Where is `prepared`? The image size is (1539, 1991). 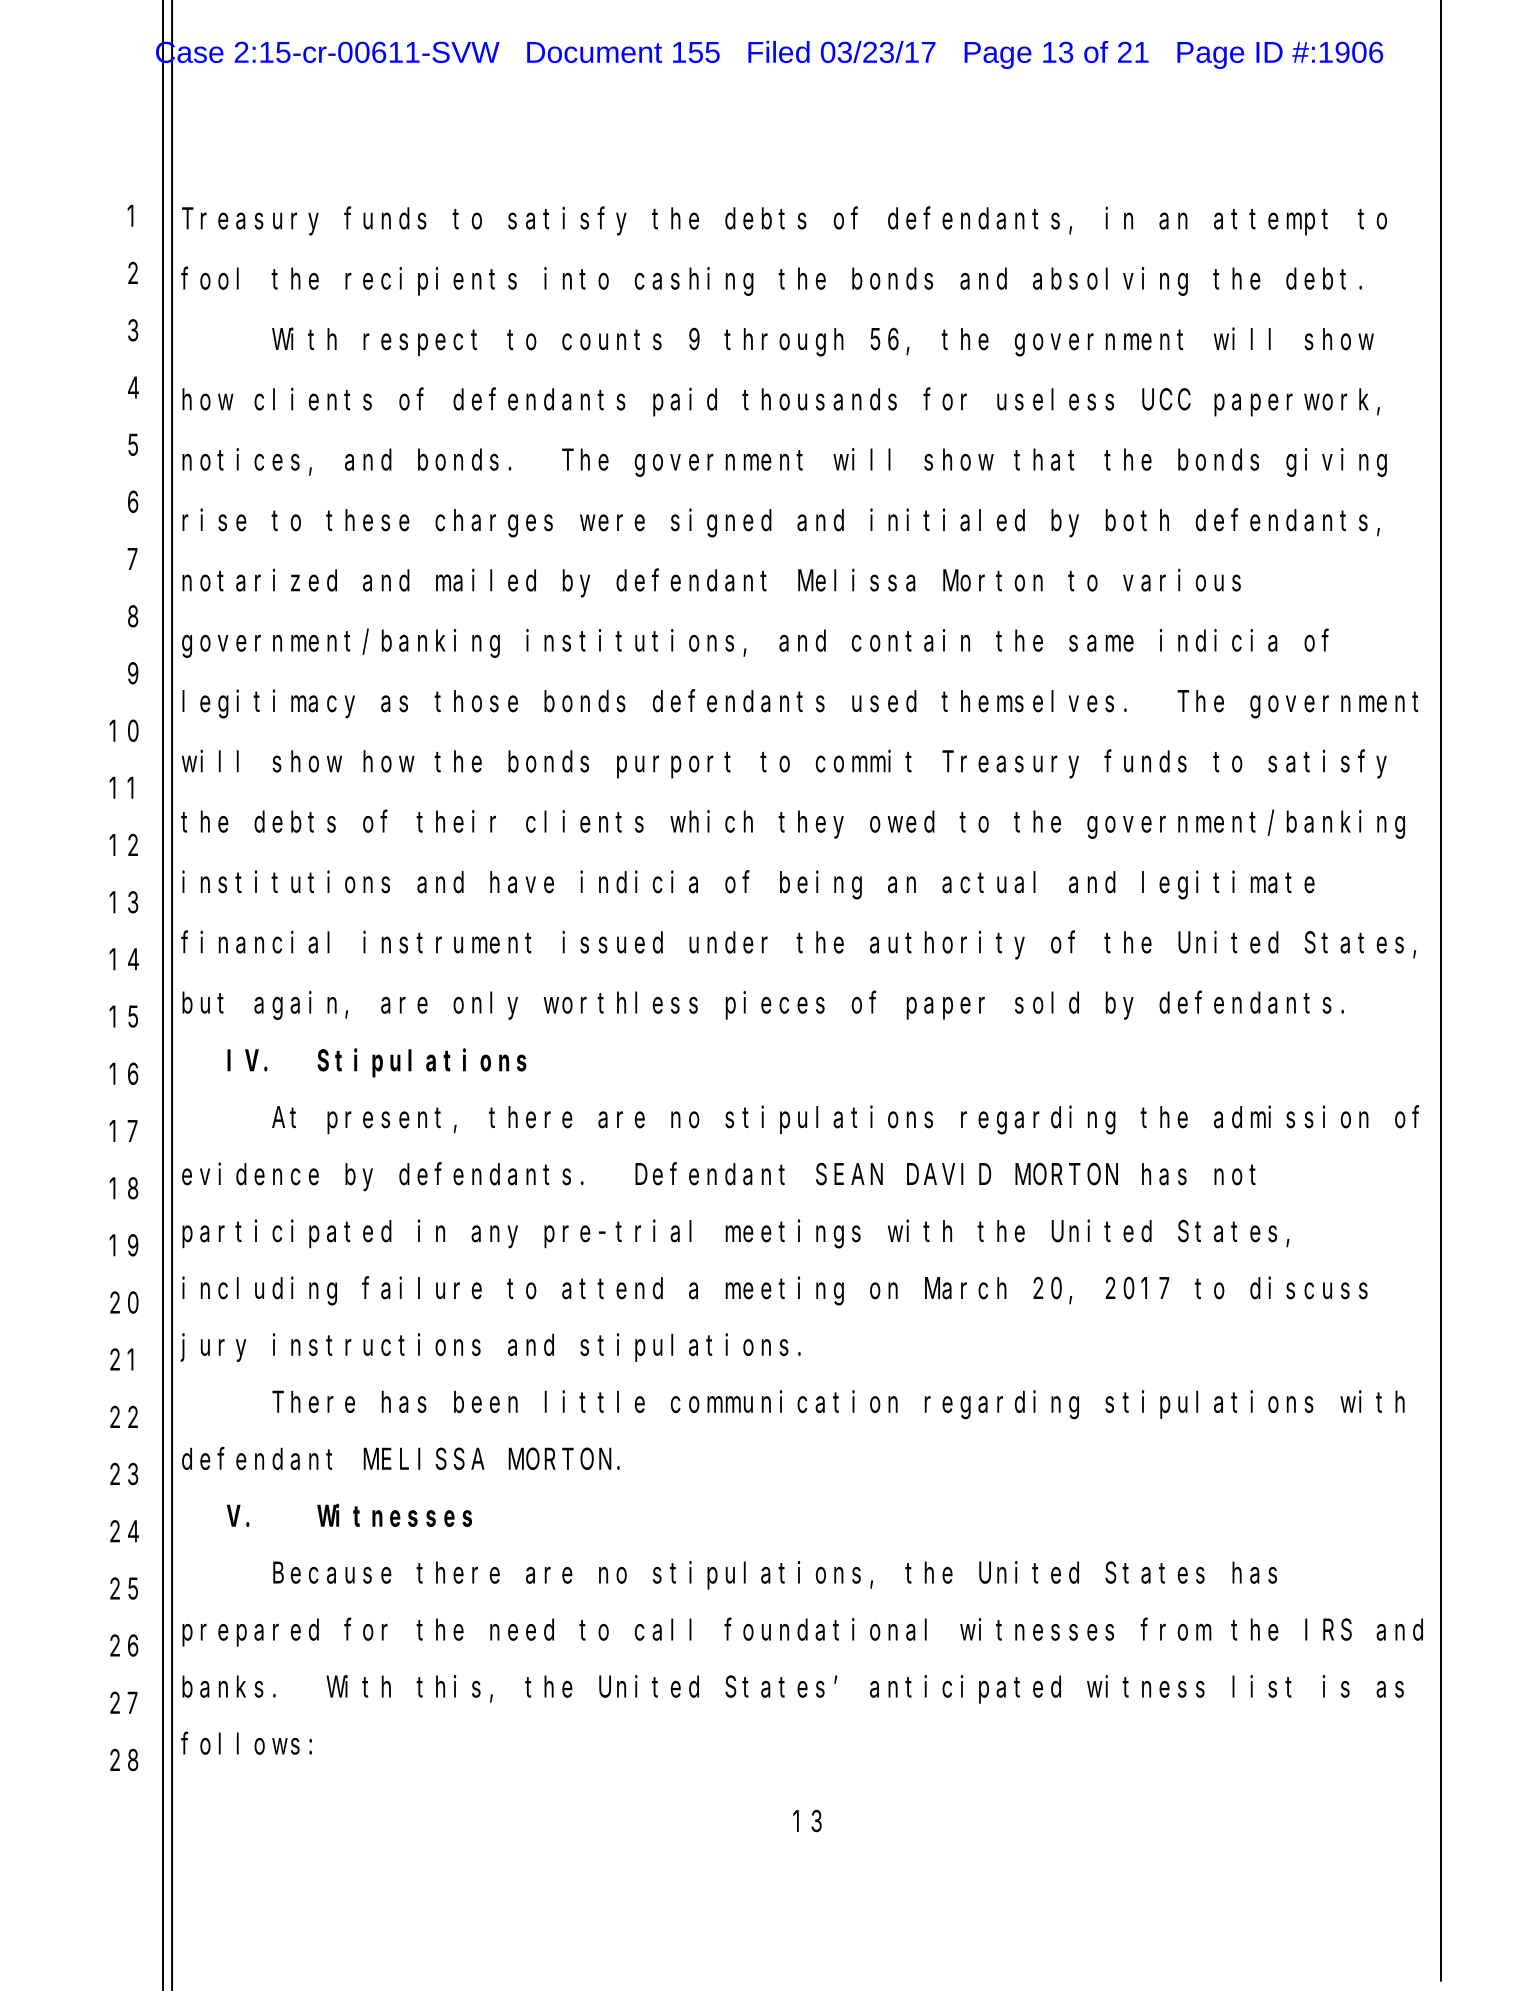 prepared is located at coordinates (250, 1633).
